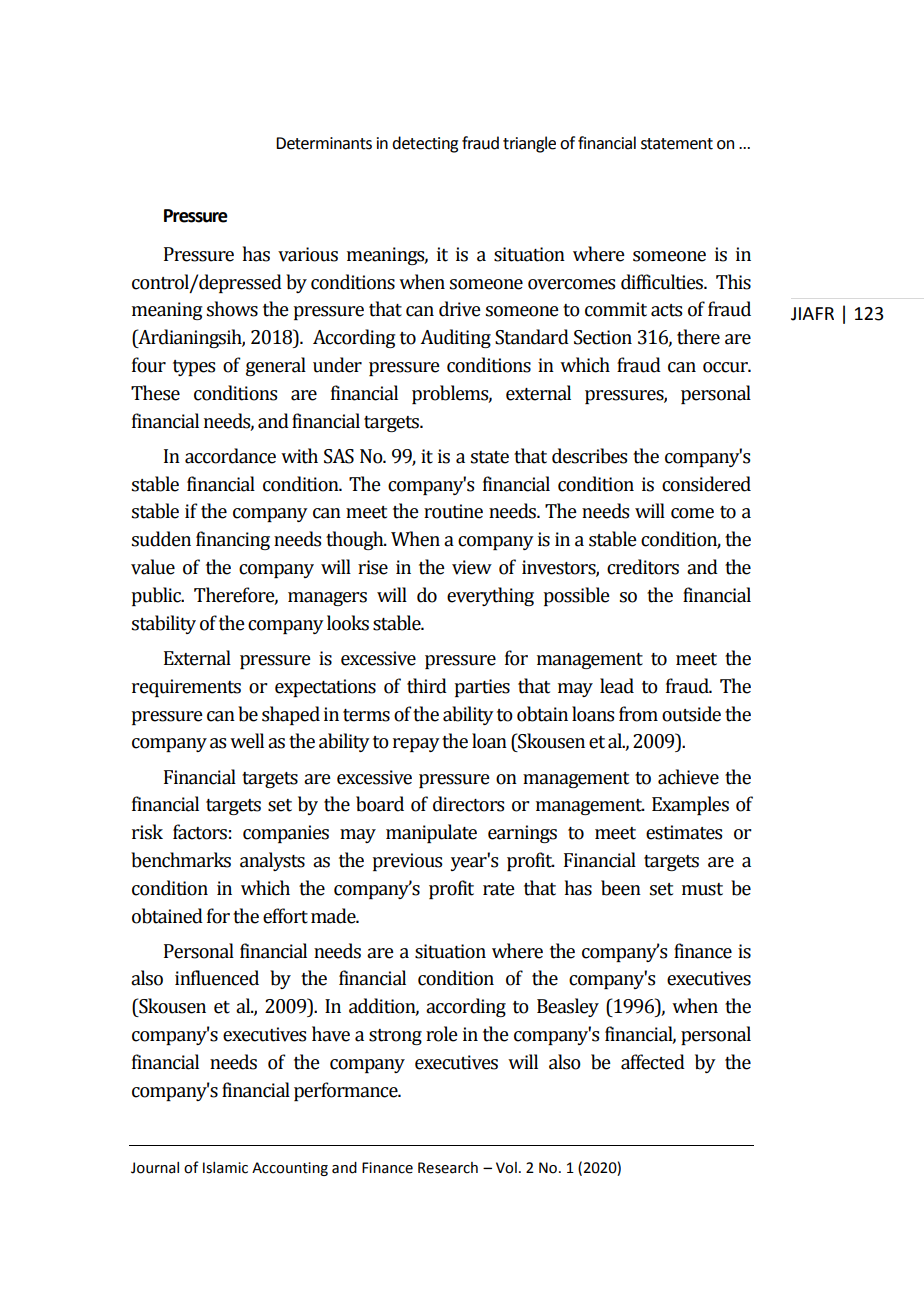  I want to click on Research, so click(448, 1168).
